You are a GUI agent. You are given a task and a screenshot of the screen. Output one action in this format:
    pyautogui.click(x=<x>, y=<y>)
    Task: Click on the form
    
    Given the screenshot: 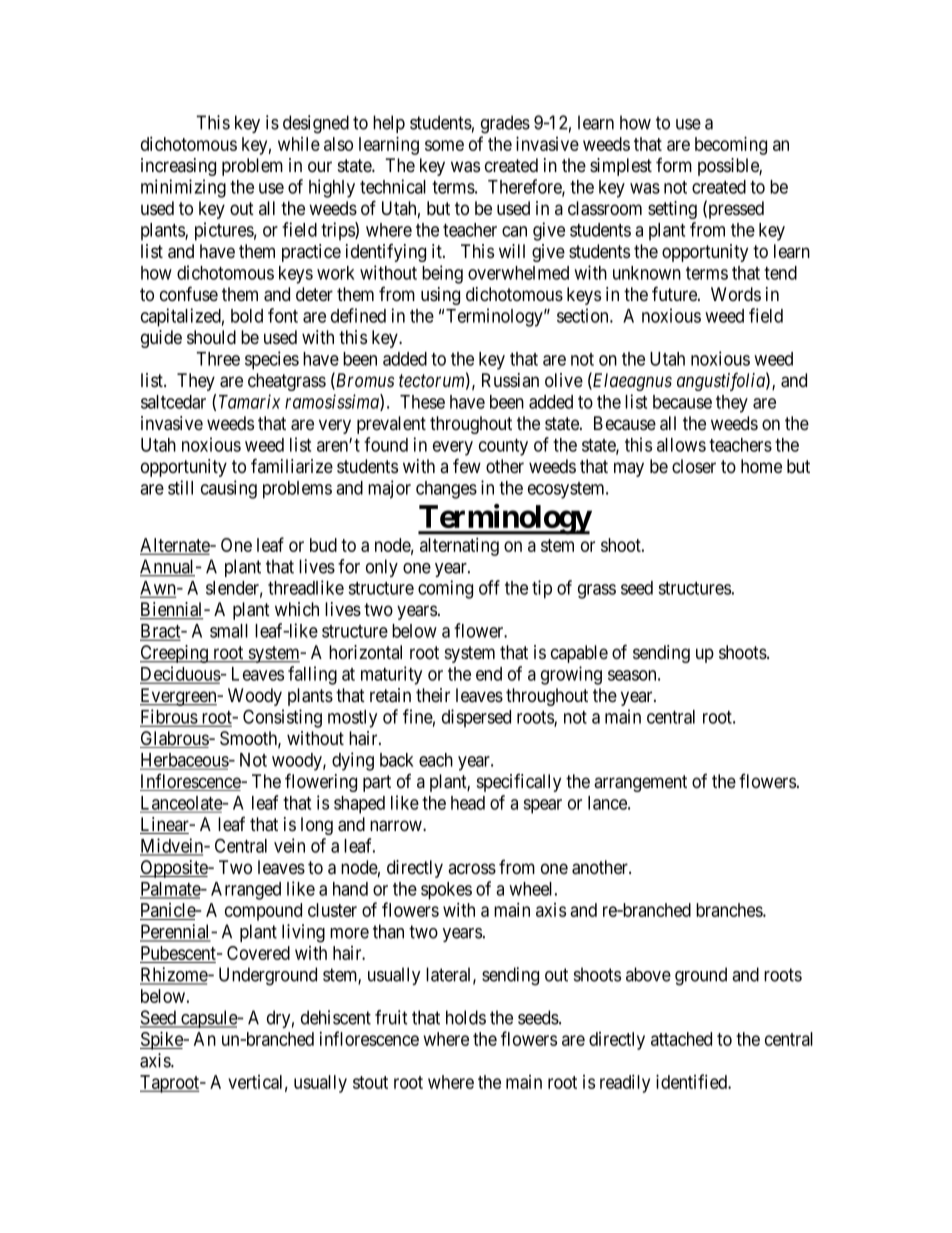 What is the action you would take?
    pyautogui.click(x=674, y=165)
